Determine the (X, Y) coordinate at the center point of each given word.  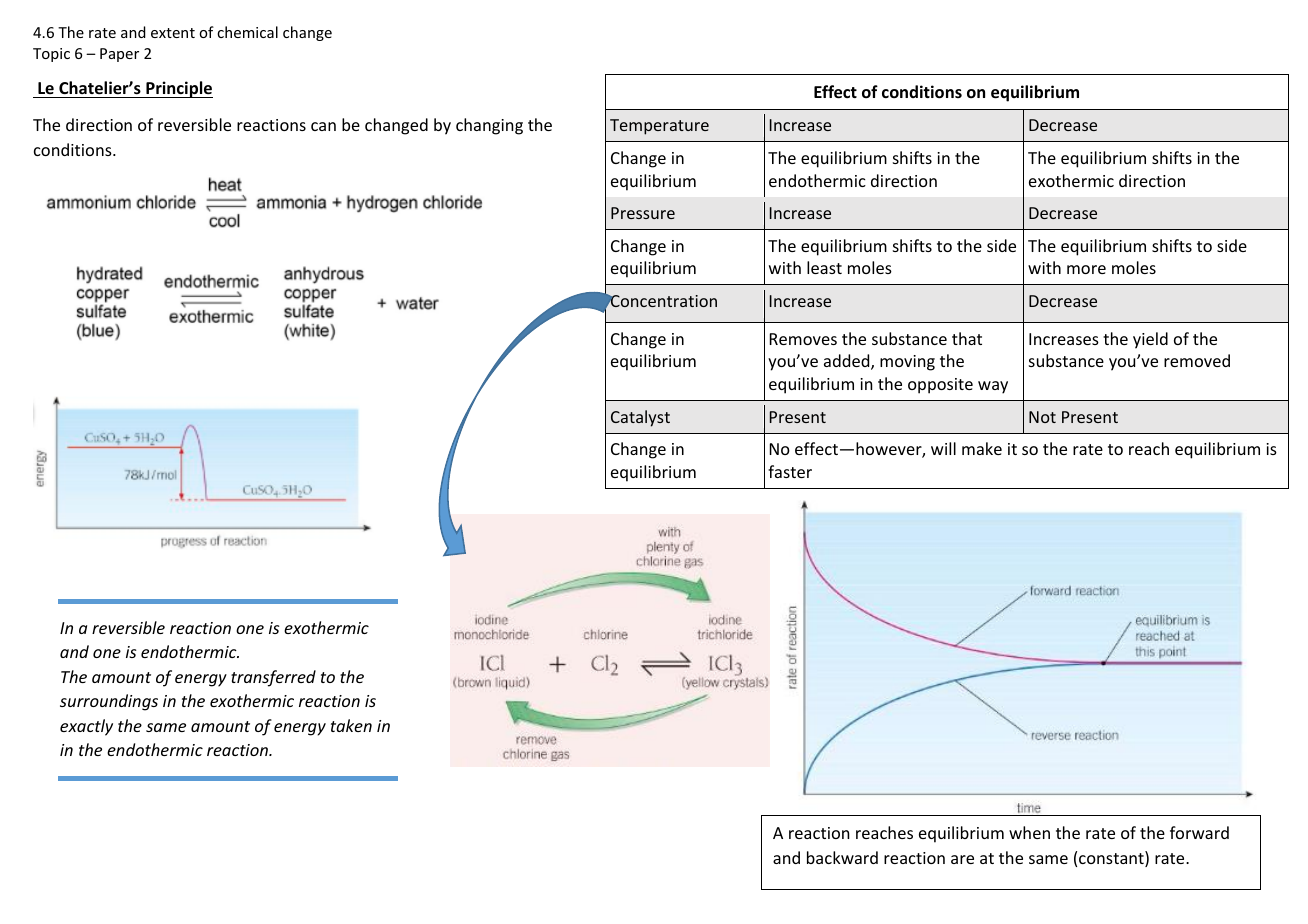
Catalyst (640, 418)
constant (1112, 859)
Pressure (643, 213)
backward (842, 857)
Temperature (659, 127)
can (323, 126)
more (1086, 269)
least (824, 267)
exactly (86, 727)
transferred (273, 678)
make (982, 448)
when (1029, 832)
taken (351, 725)
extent (173, 33)
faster (790, 471)
